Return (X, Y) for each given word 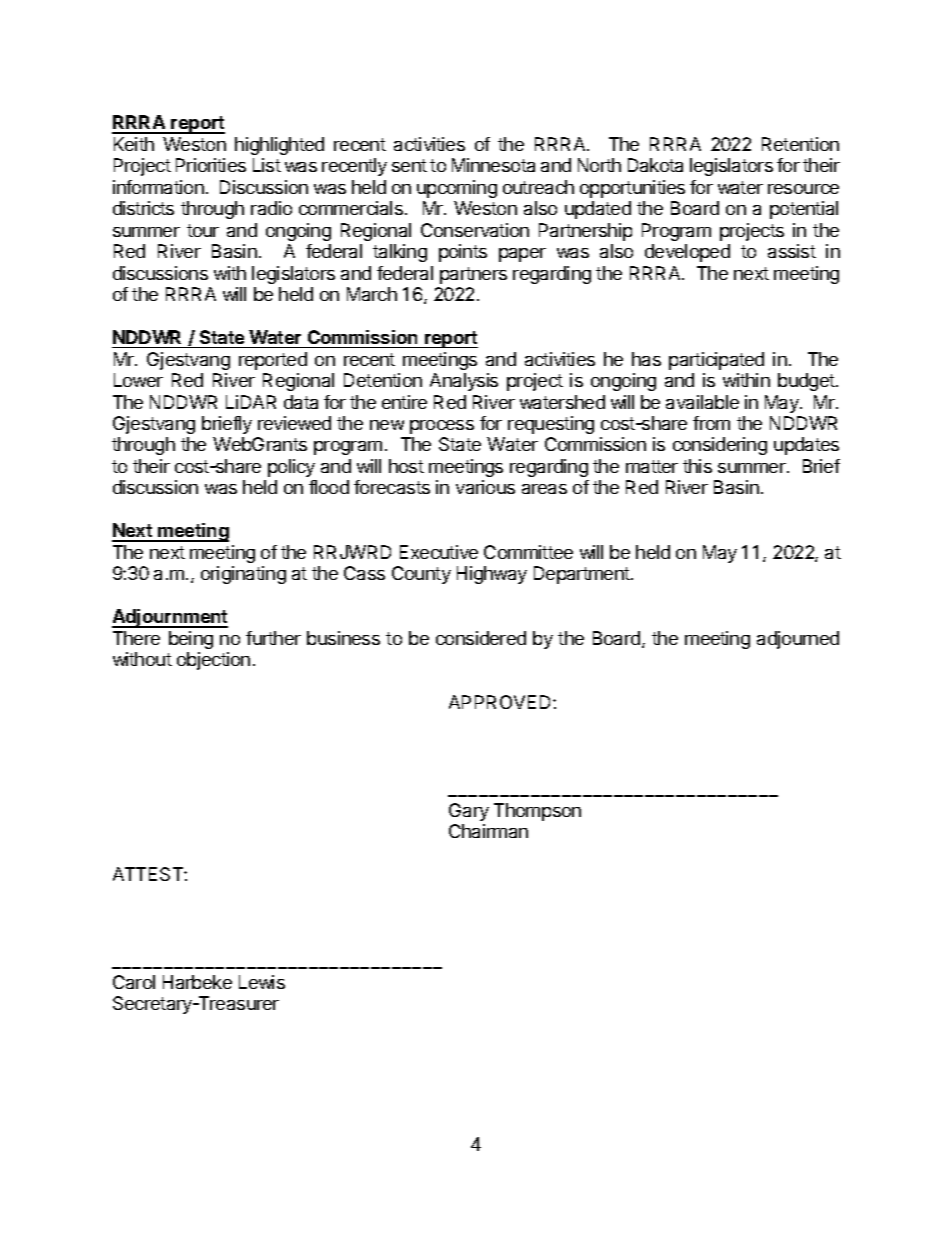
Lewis (262, 982)
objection (213, 661)
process (442, 427)
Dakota (655, 165)
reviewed (294, 423)
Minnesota (493, 165)
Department (583, 575)
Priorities (211, 165)
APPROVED (501, 702)
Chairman (488, 831)
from (711, 423)
